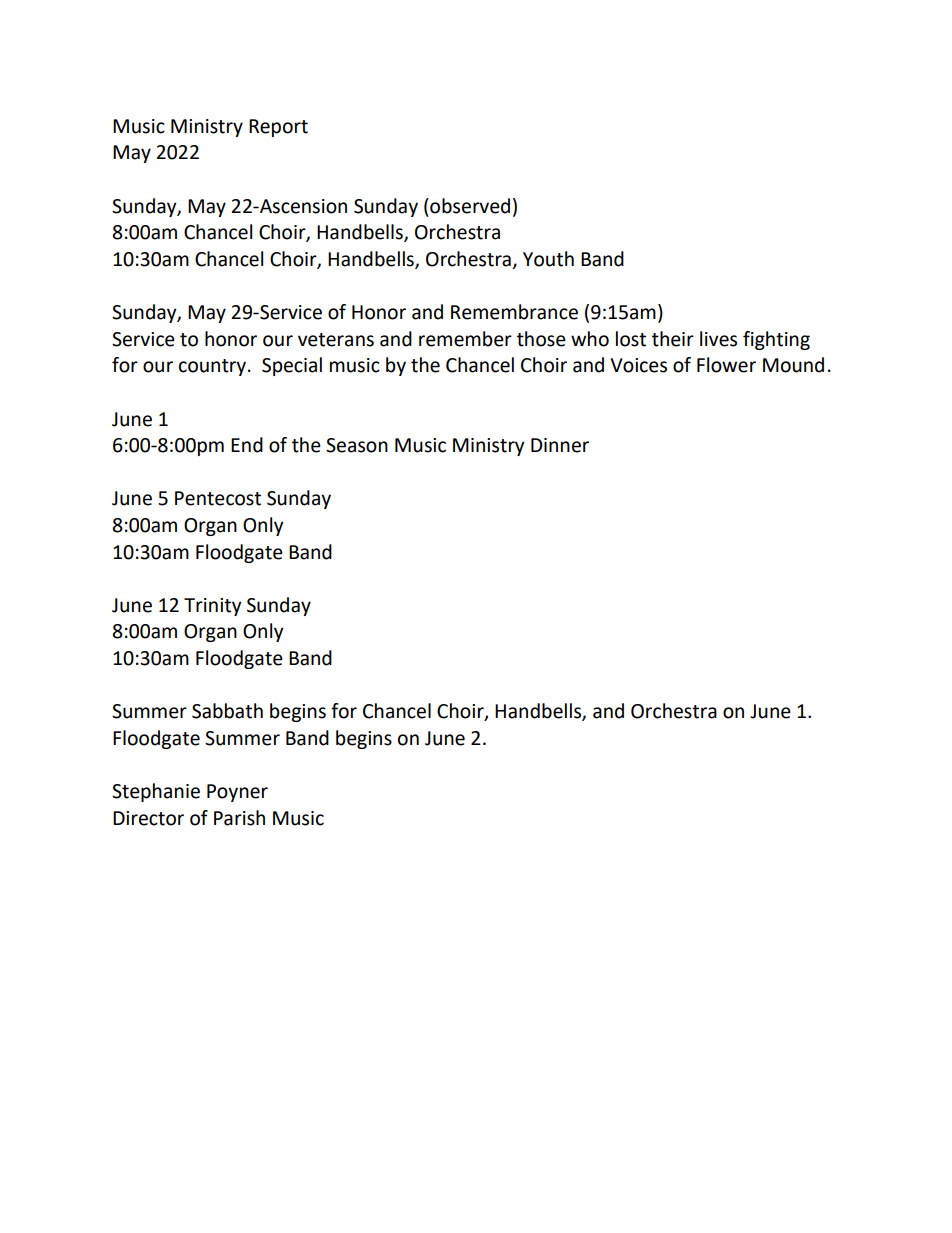 This screenshot has width=952, height=1233. Describe the element at coordinates (239, 818) in the screenshot. I see `Parish` at that location.
